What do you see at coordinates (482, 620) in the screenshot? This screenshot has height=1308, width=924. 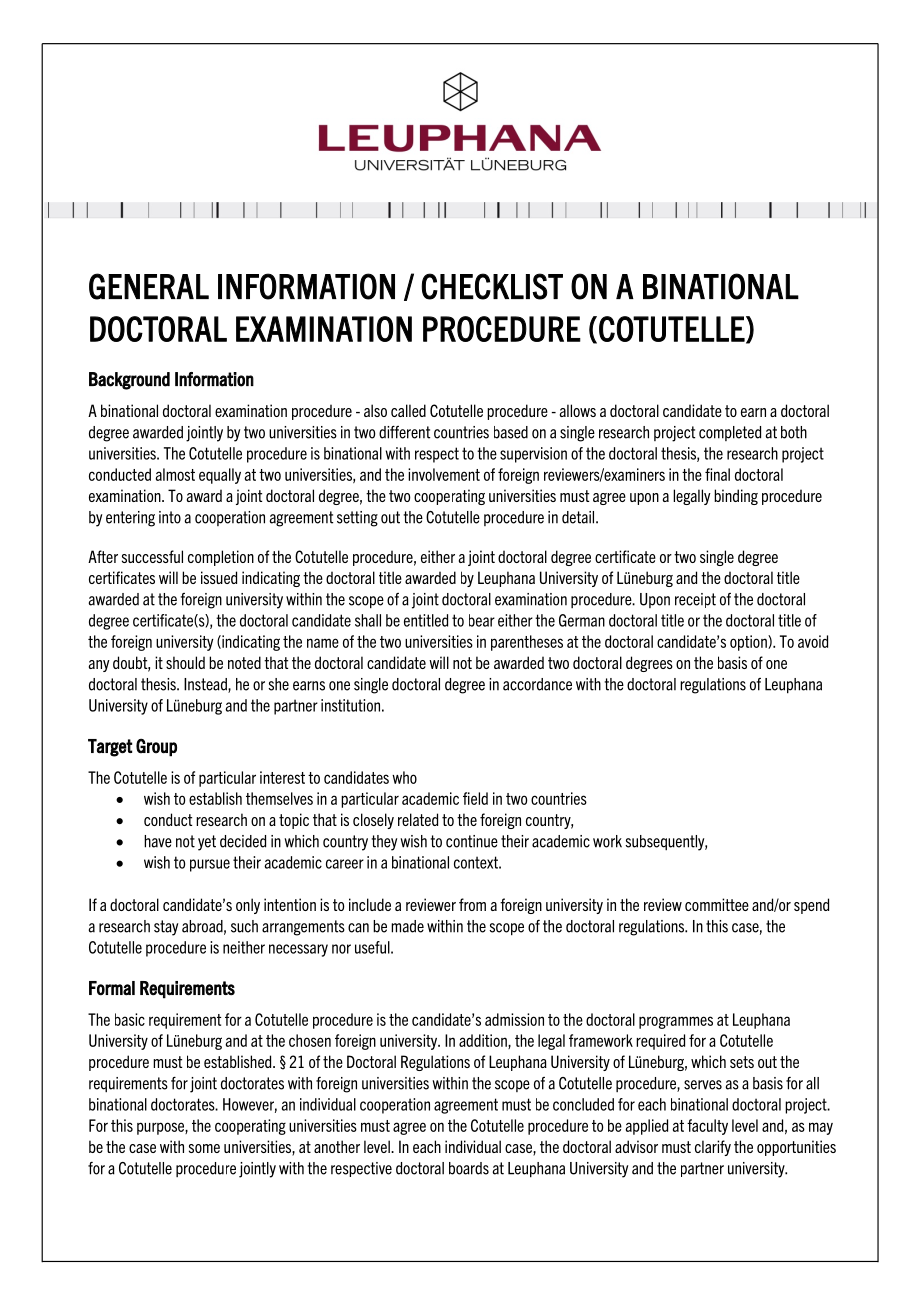 I see `bear` at bounding box center [482, 620].
